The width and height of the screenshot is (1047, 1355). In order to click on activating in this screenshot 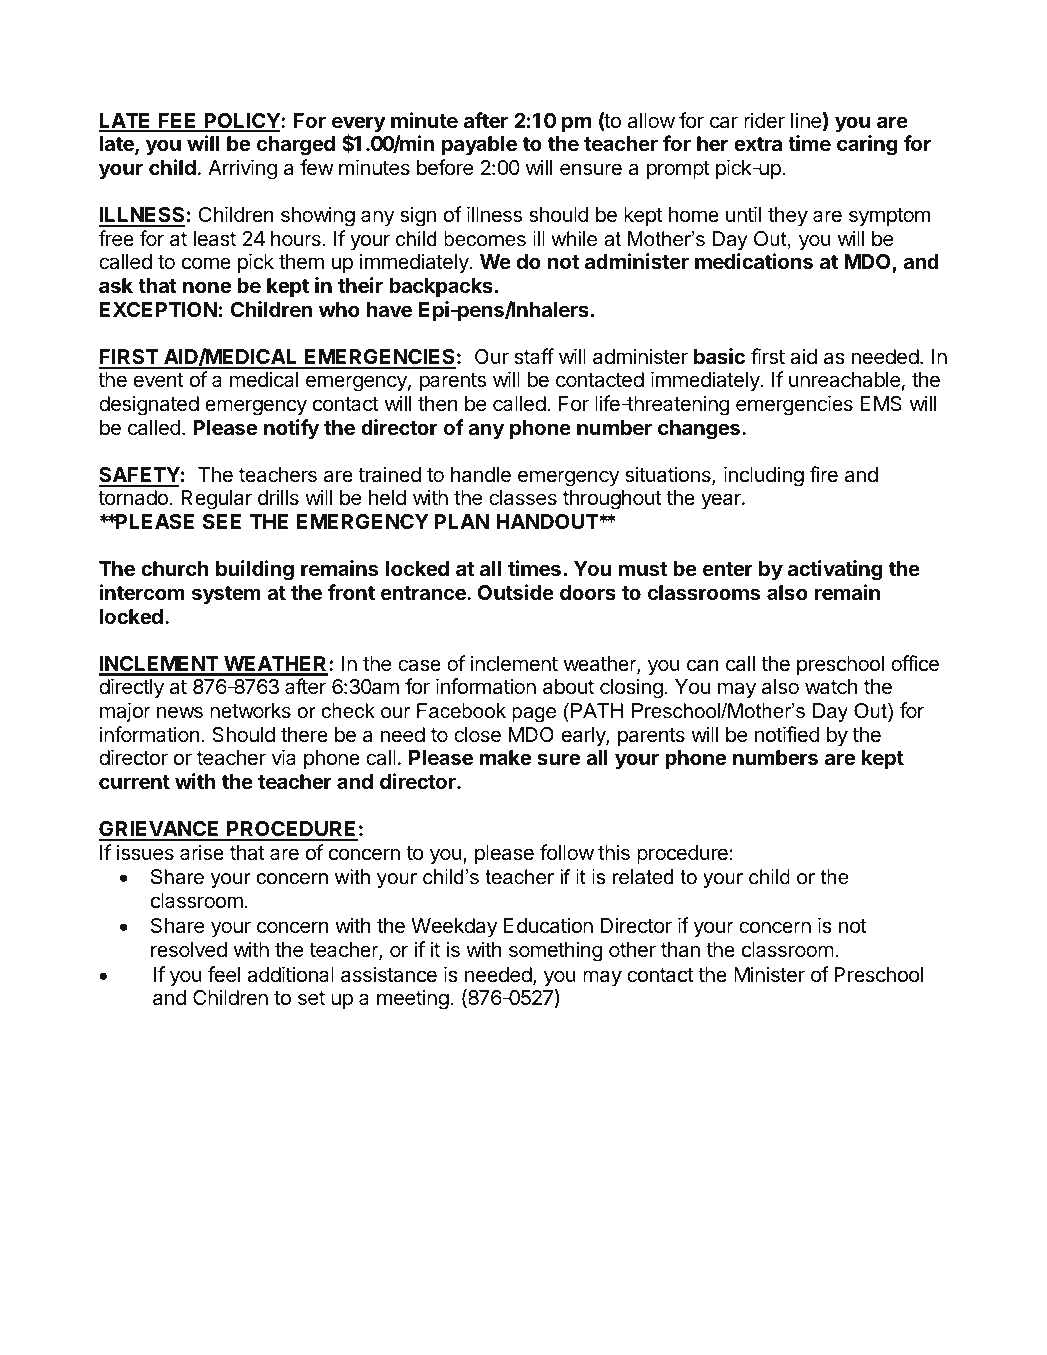, I will do `click(835, 570)`.
